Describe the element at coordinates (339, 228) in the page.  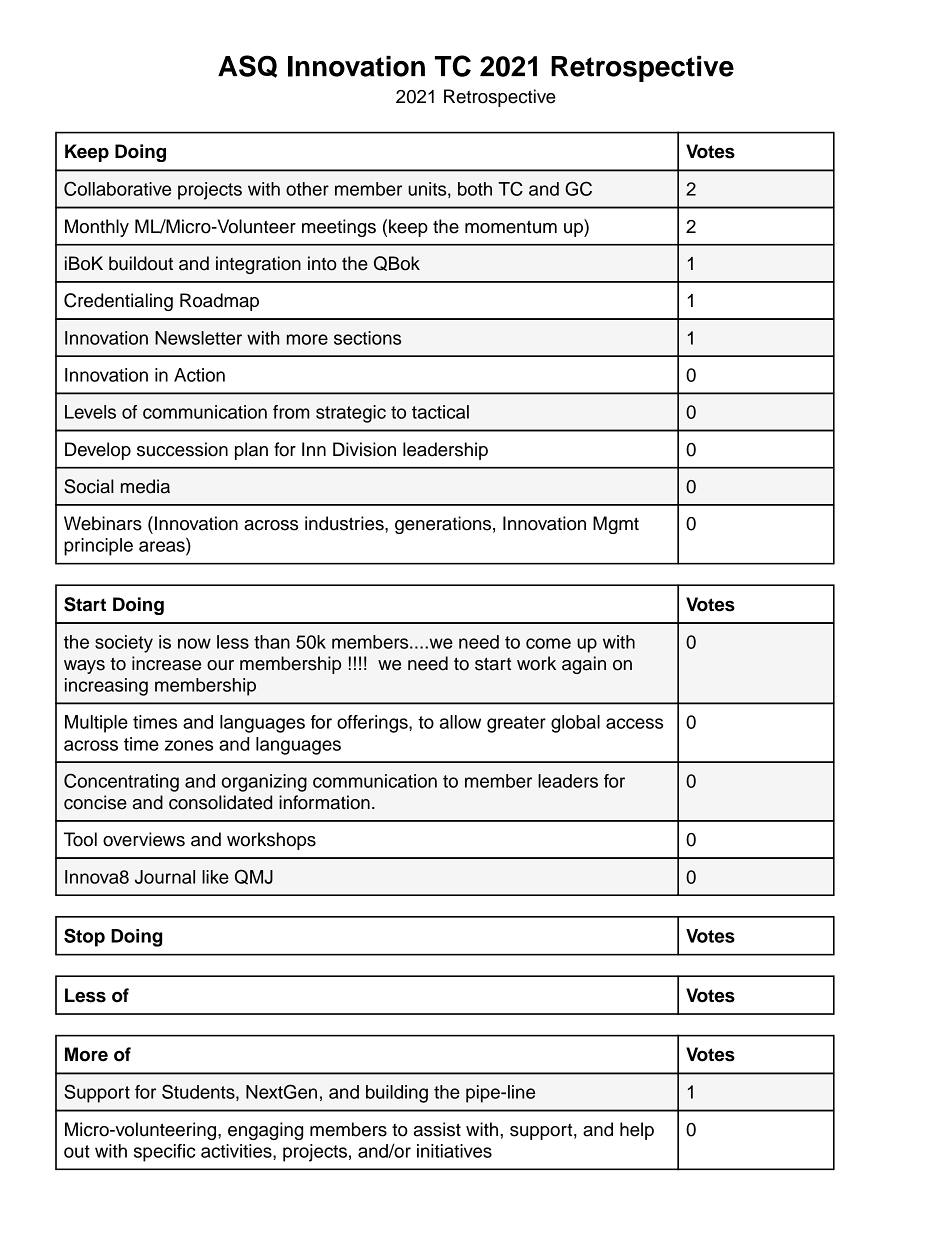
I see `meetings` at that location.
